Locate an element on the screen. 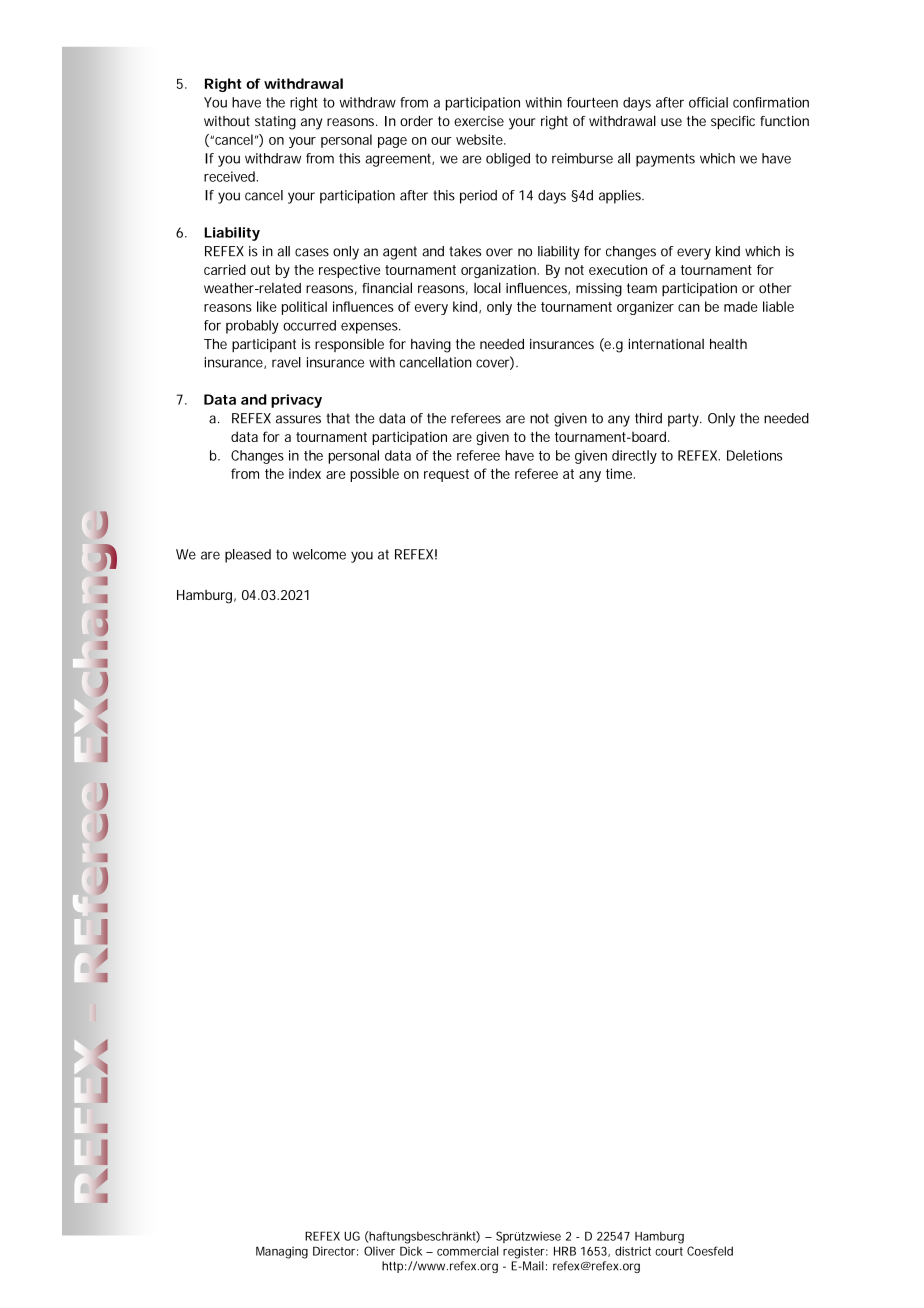  obliged is located at coordinates (508, 160).
